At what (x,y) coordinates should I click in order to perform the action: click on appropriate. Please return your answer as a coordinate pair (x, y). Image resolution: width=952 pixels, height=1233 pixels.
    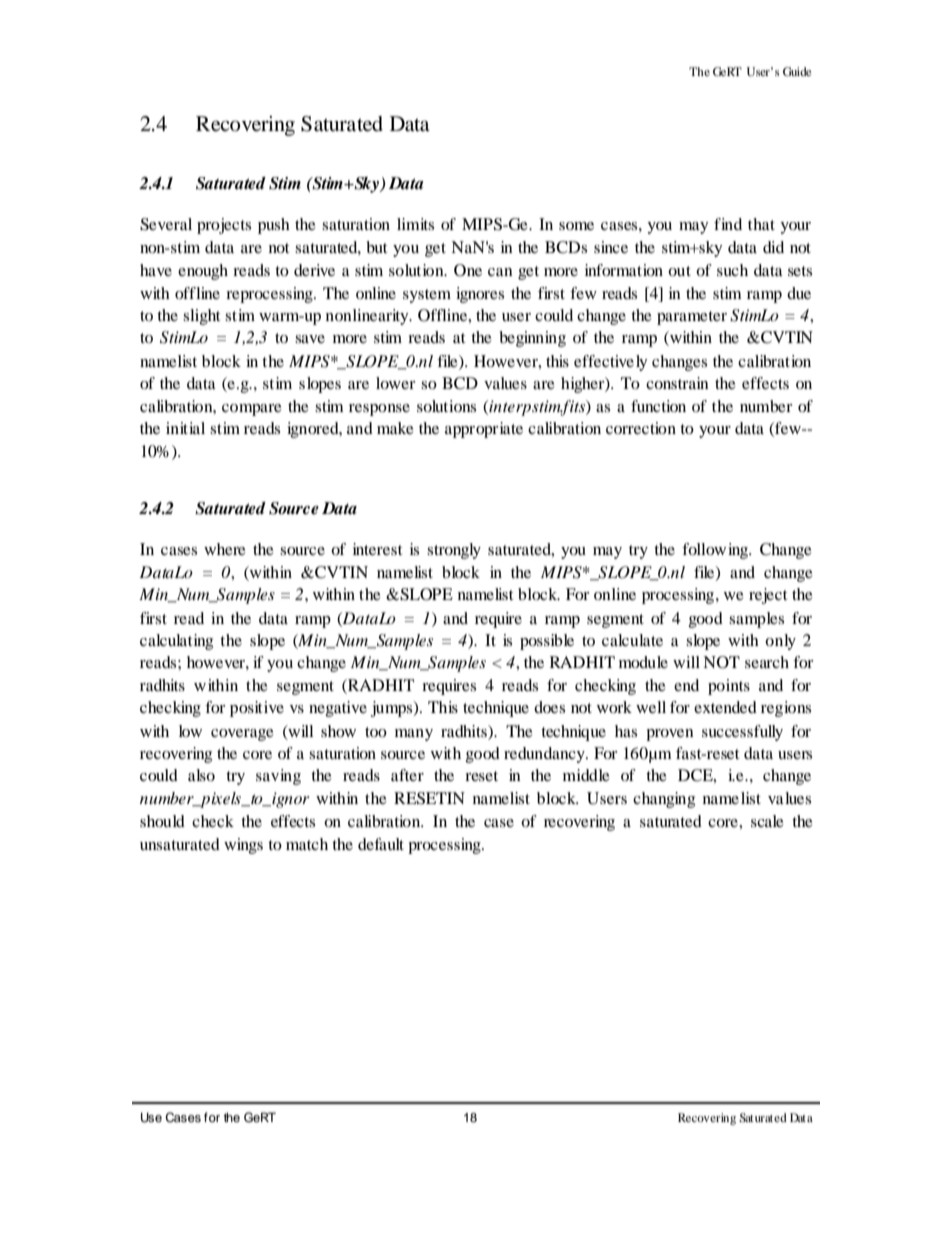
    Looking at the image, I should click on (484, 430).
